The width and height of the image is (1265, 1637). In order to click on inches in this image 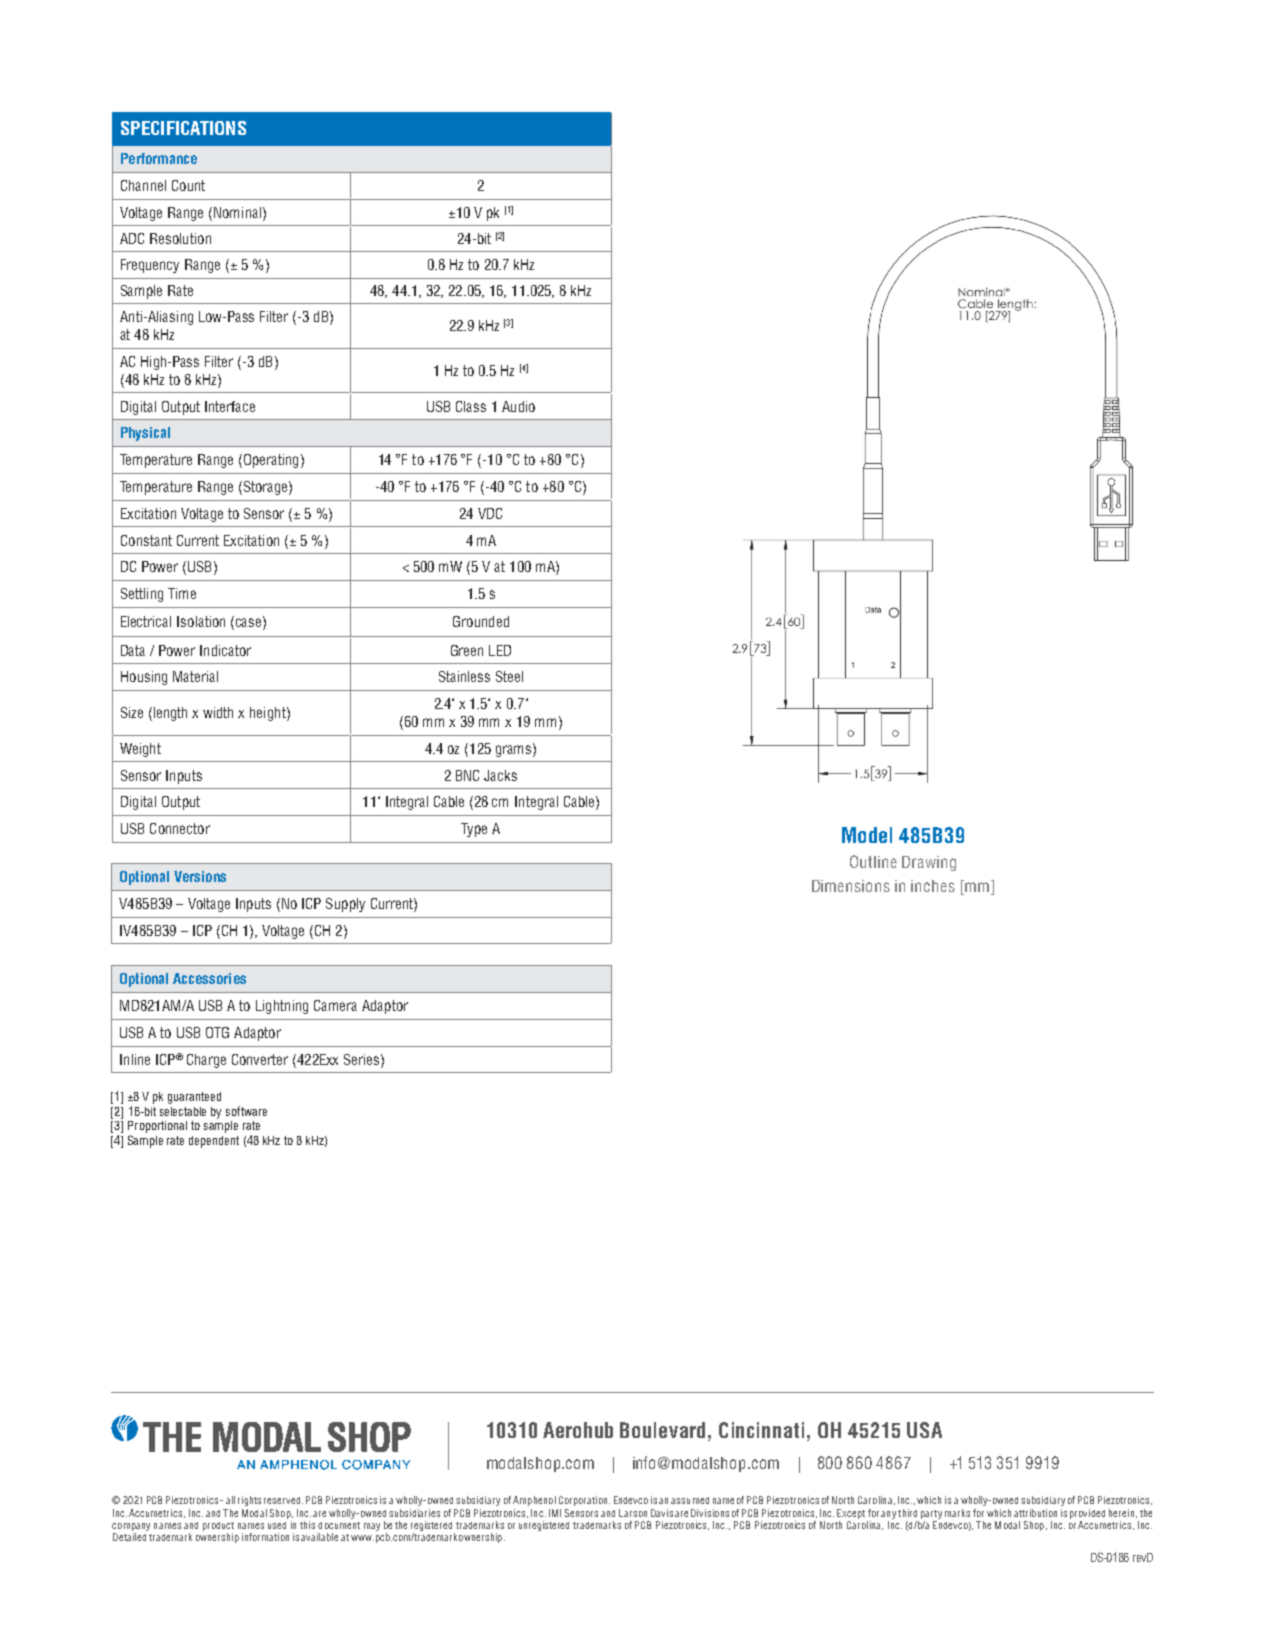, I will do `click(933, 886)`.
